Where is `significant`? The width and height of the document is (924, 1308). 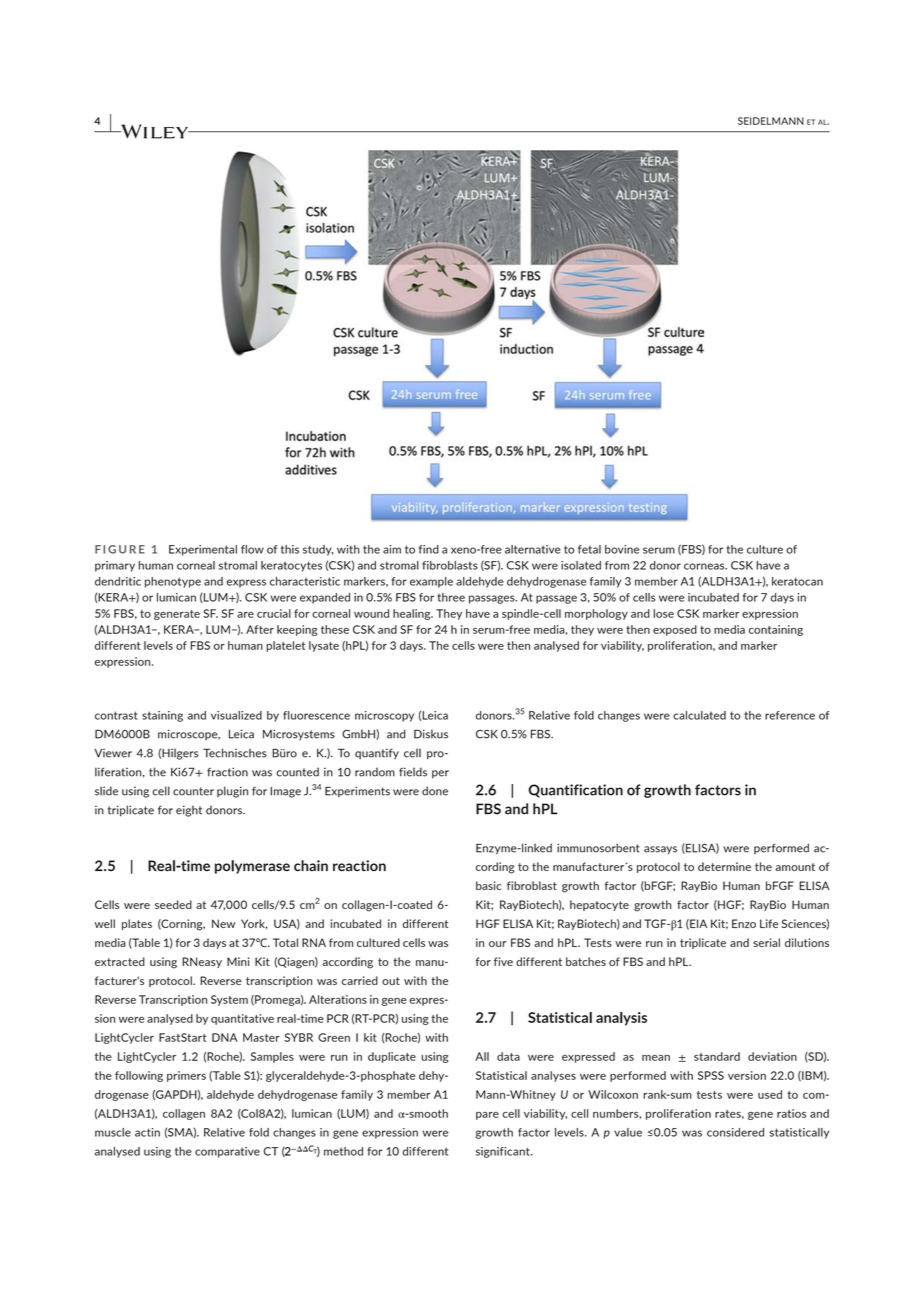 significant is located at coordinates (504, 1152).
